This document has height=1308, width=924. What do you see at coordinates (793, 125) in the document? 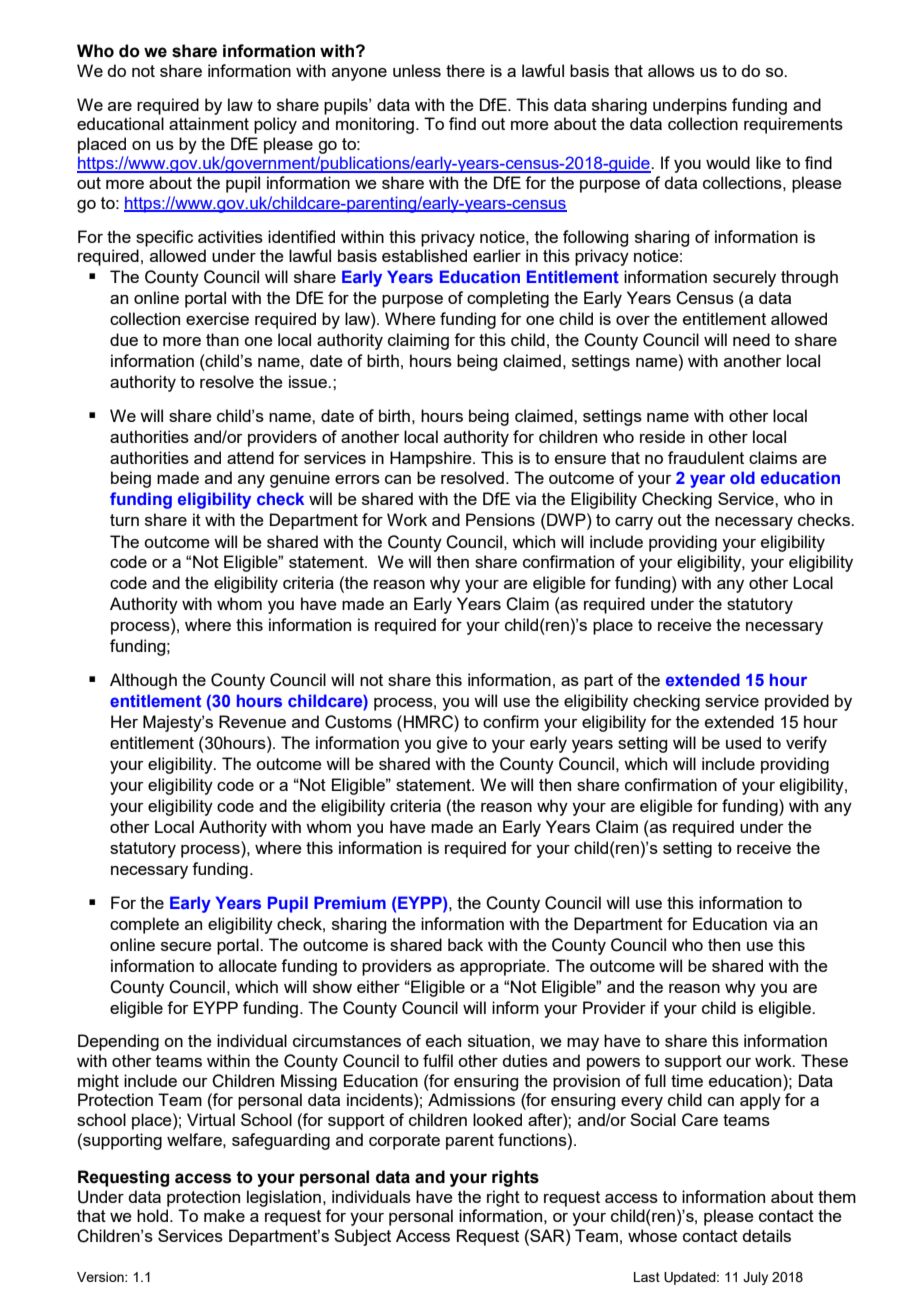
I see `requirements` at bounding box center [793, 125].
